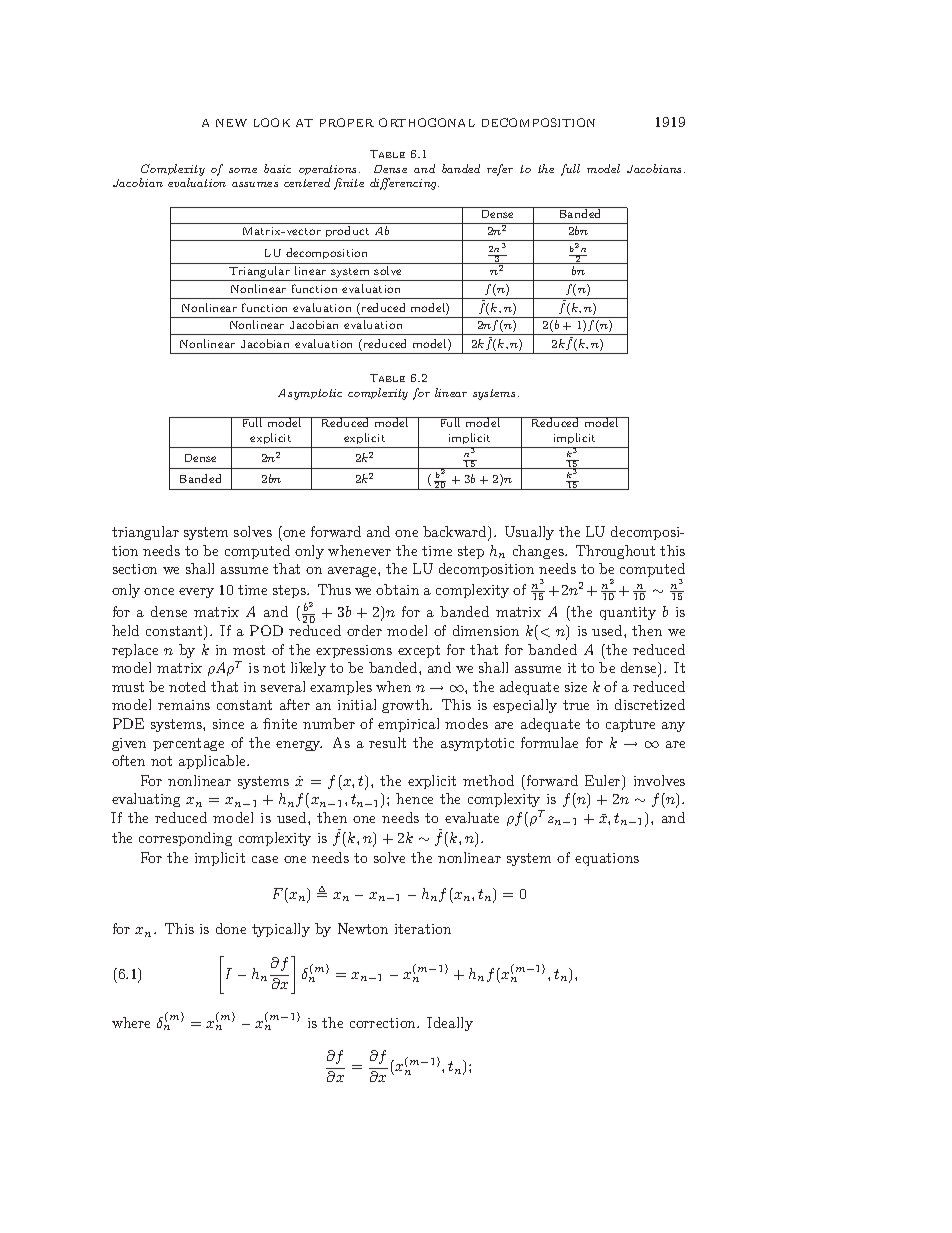 The width and height of the screenshot is (952, 1233). Describe the element at coordinates (500, 170) in the screenshot. I see `refer` at that location.
